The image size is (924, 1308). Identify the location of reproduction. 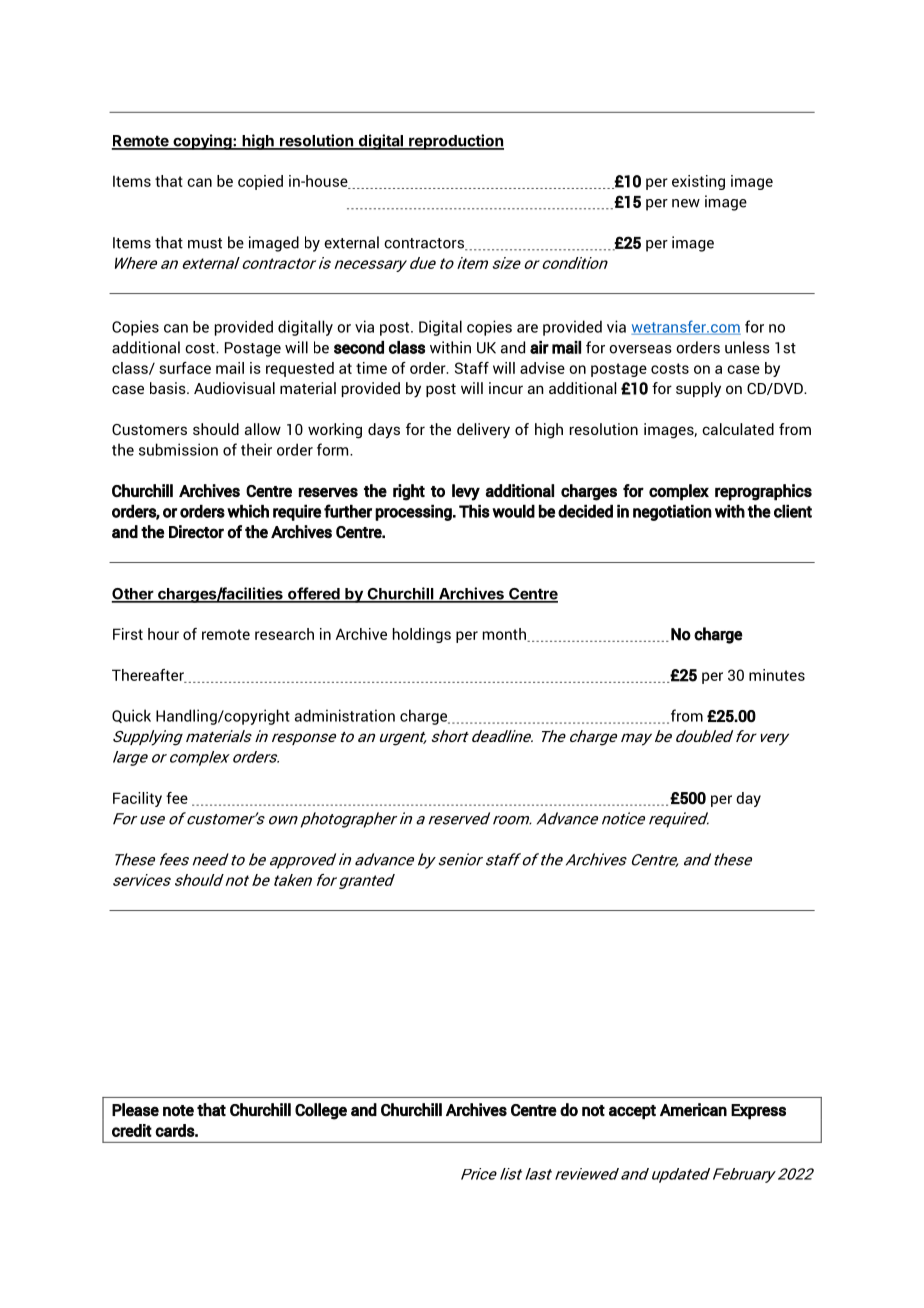
(455, 142).
